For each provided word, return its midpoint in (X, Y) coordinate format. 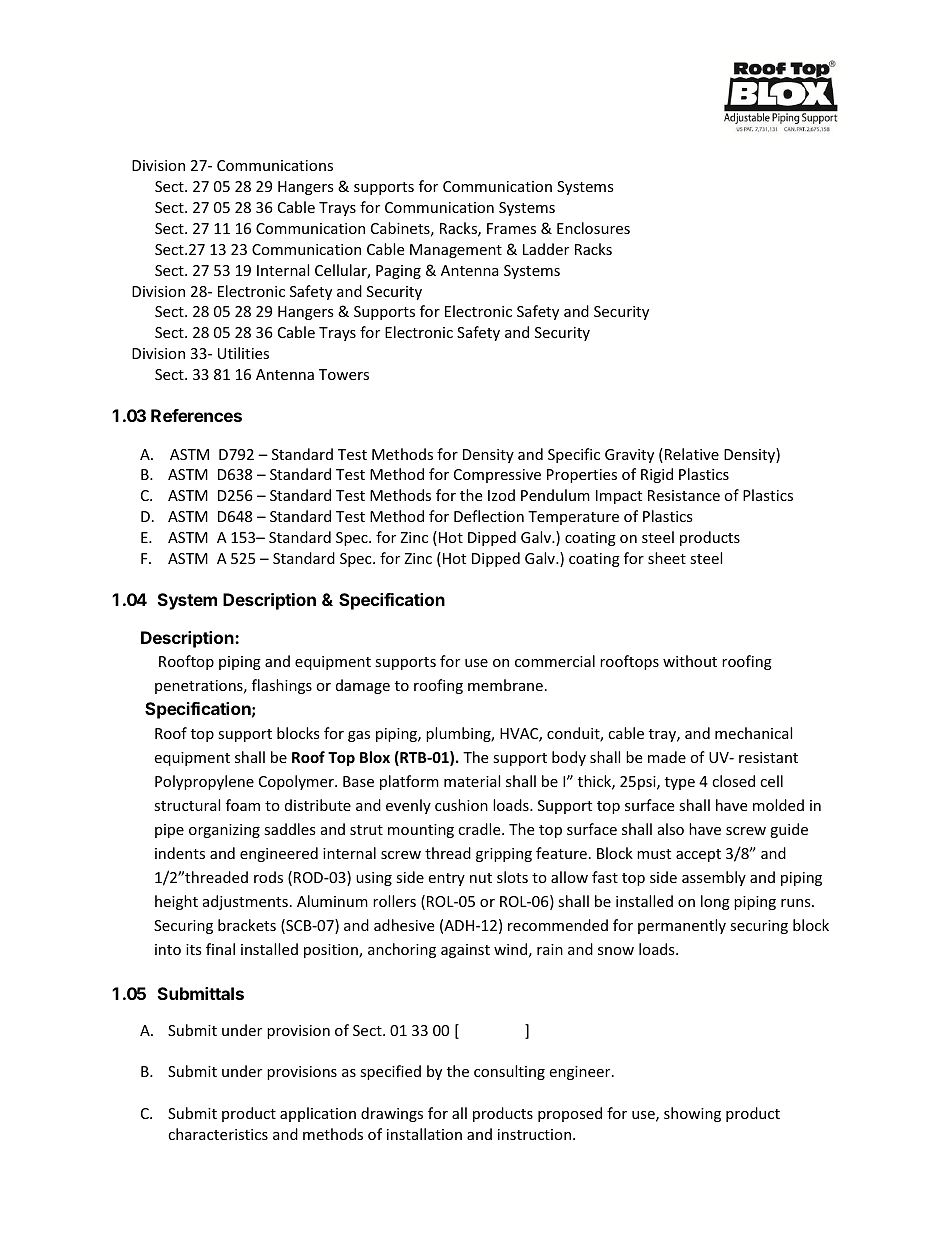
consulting (509, 1072)
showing (692, 1114)
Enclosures (593, 228)
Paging (398, 272)
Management (456, 251)
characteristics (218, 1134)
